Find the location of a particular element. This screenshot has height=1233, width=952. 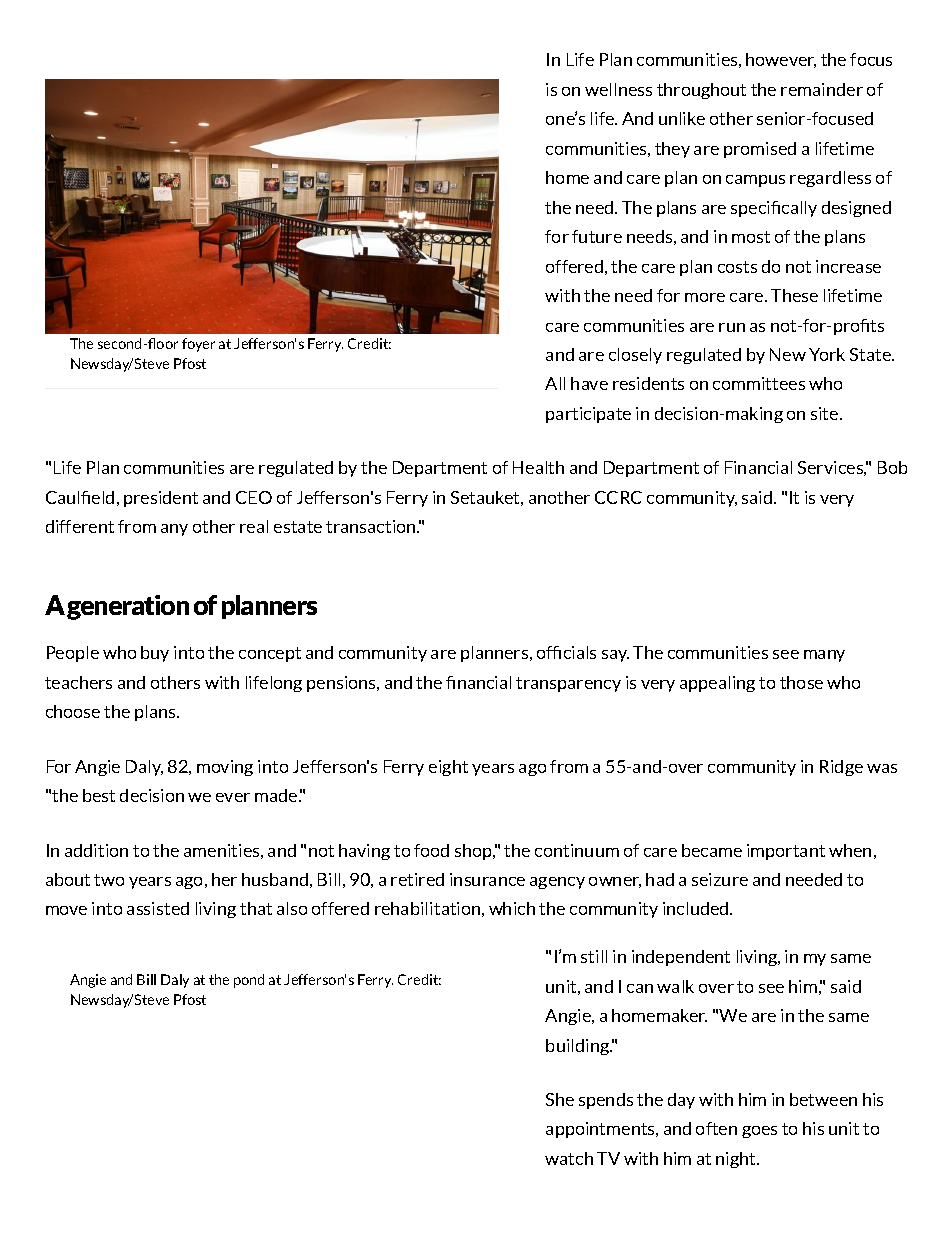

officials is located at coordinates (566, 652).
